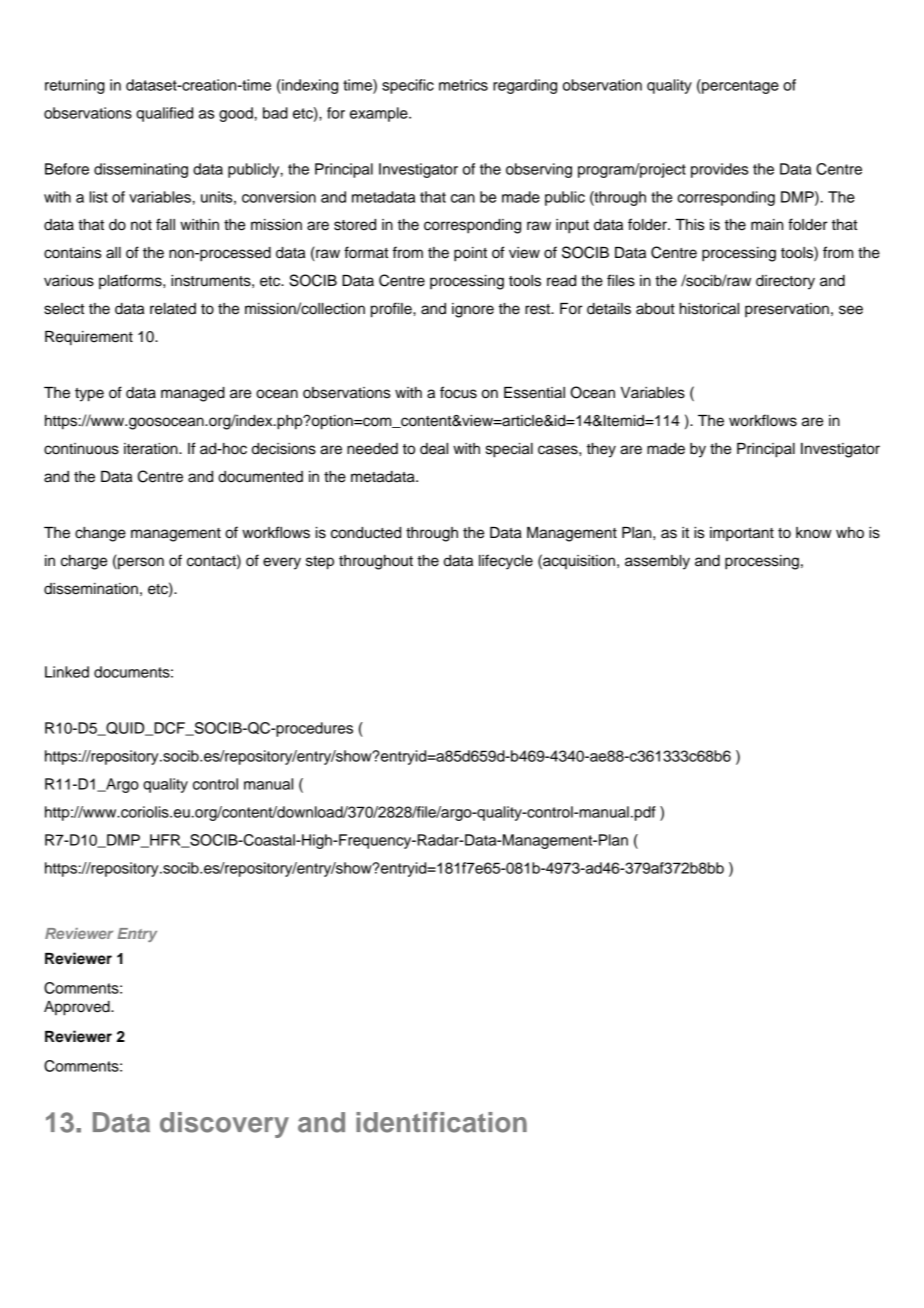  I want to click on identification, so click(441, 1122).
